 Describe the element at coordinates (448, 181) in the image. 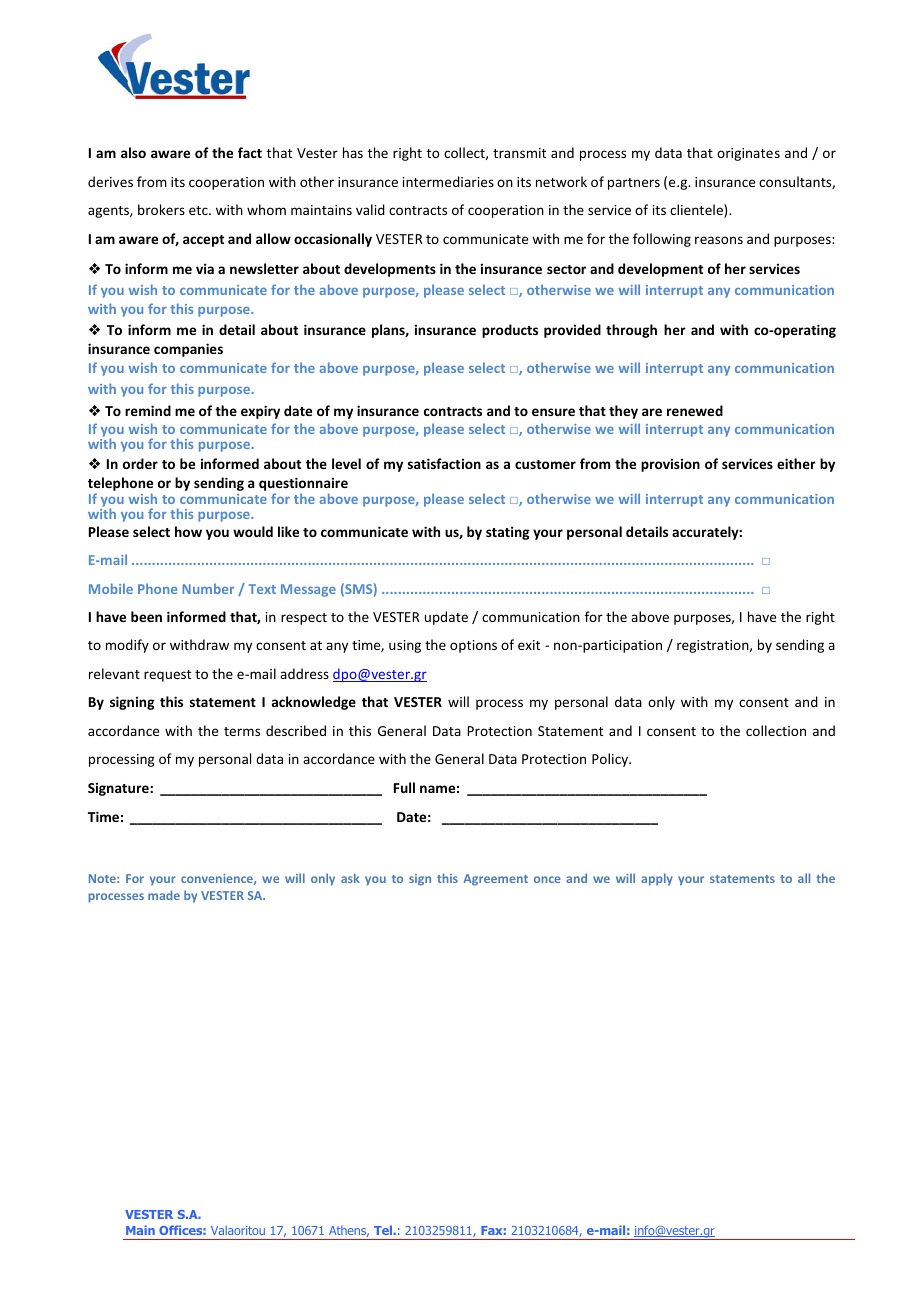

I see `intermediaries` at that location.
